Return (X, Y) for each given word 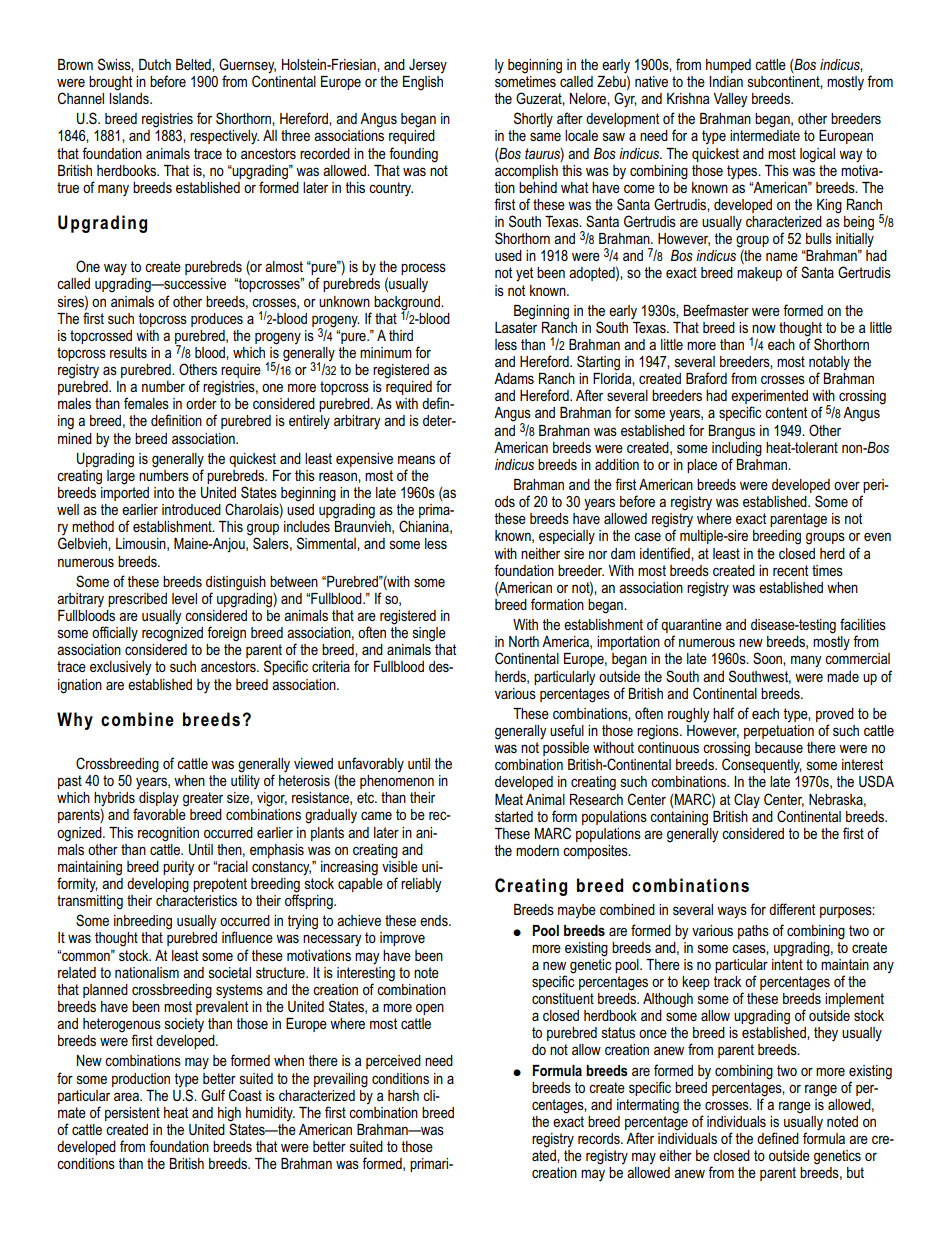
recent (790, 570)
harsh (403, 1095)
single (429, 634)
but (855, 1172)
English (423, 83)
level (184, 598)
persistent (132, 1114)
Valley (730, 100)
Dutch (155, 64)
